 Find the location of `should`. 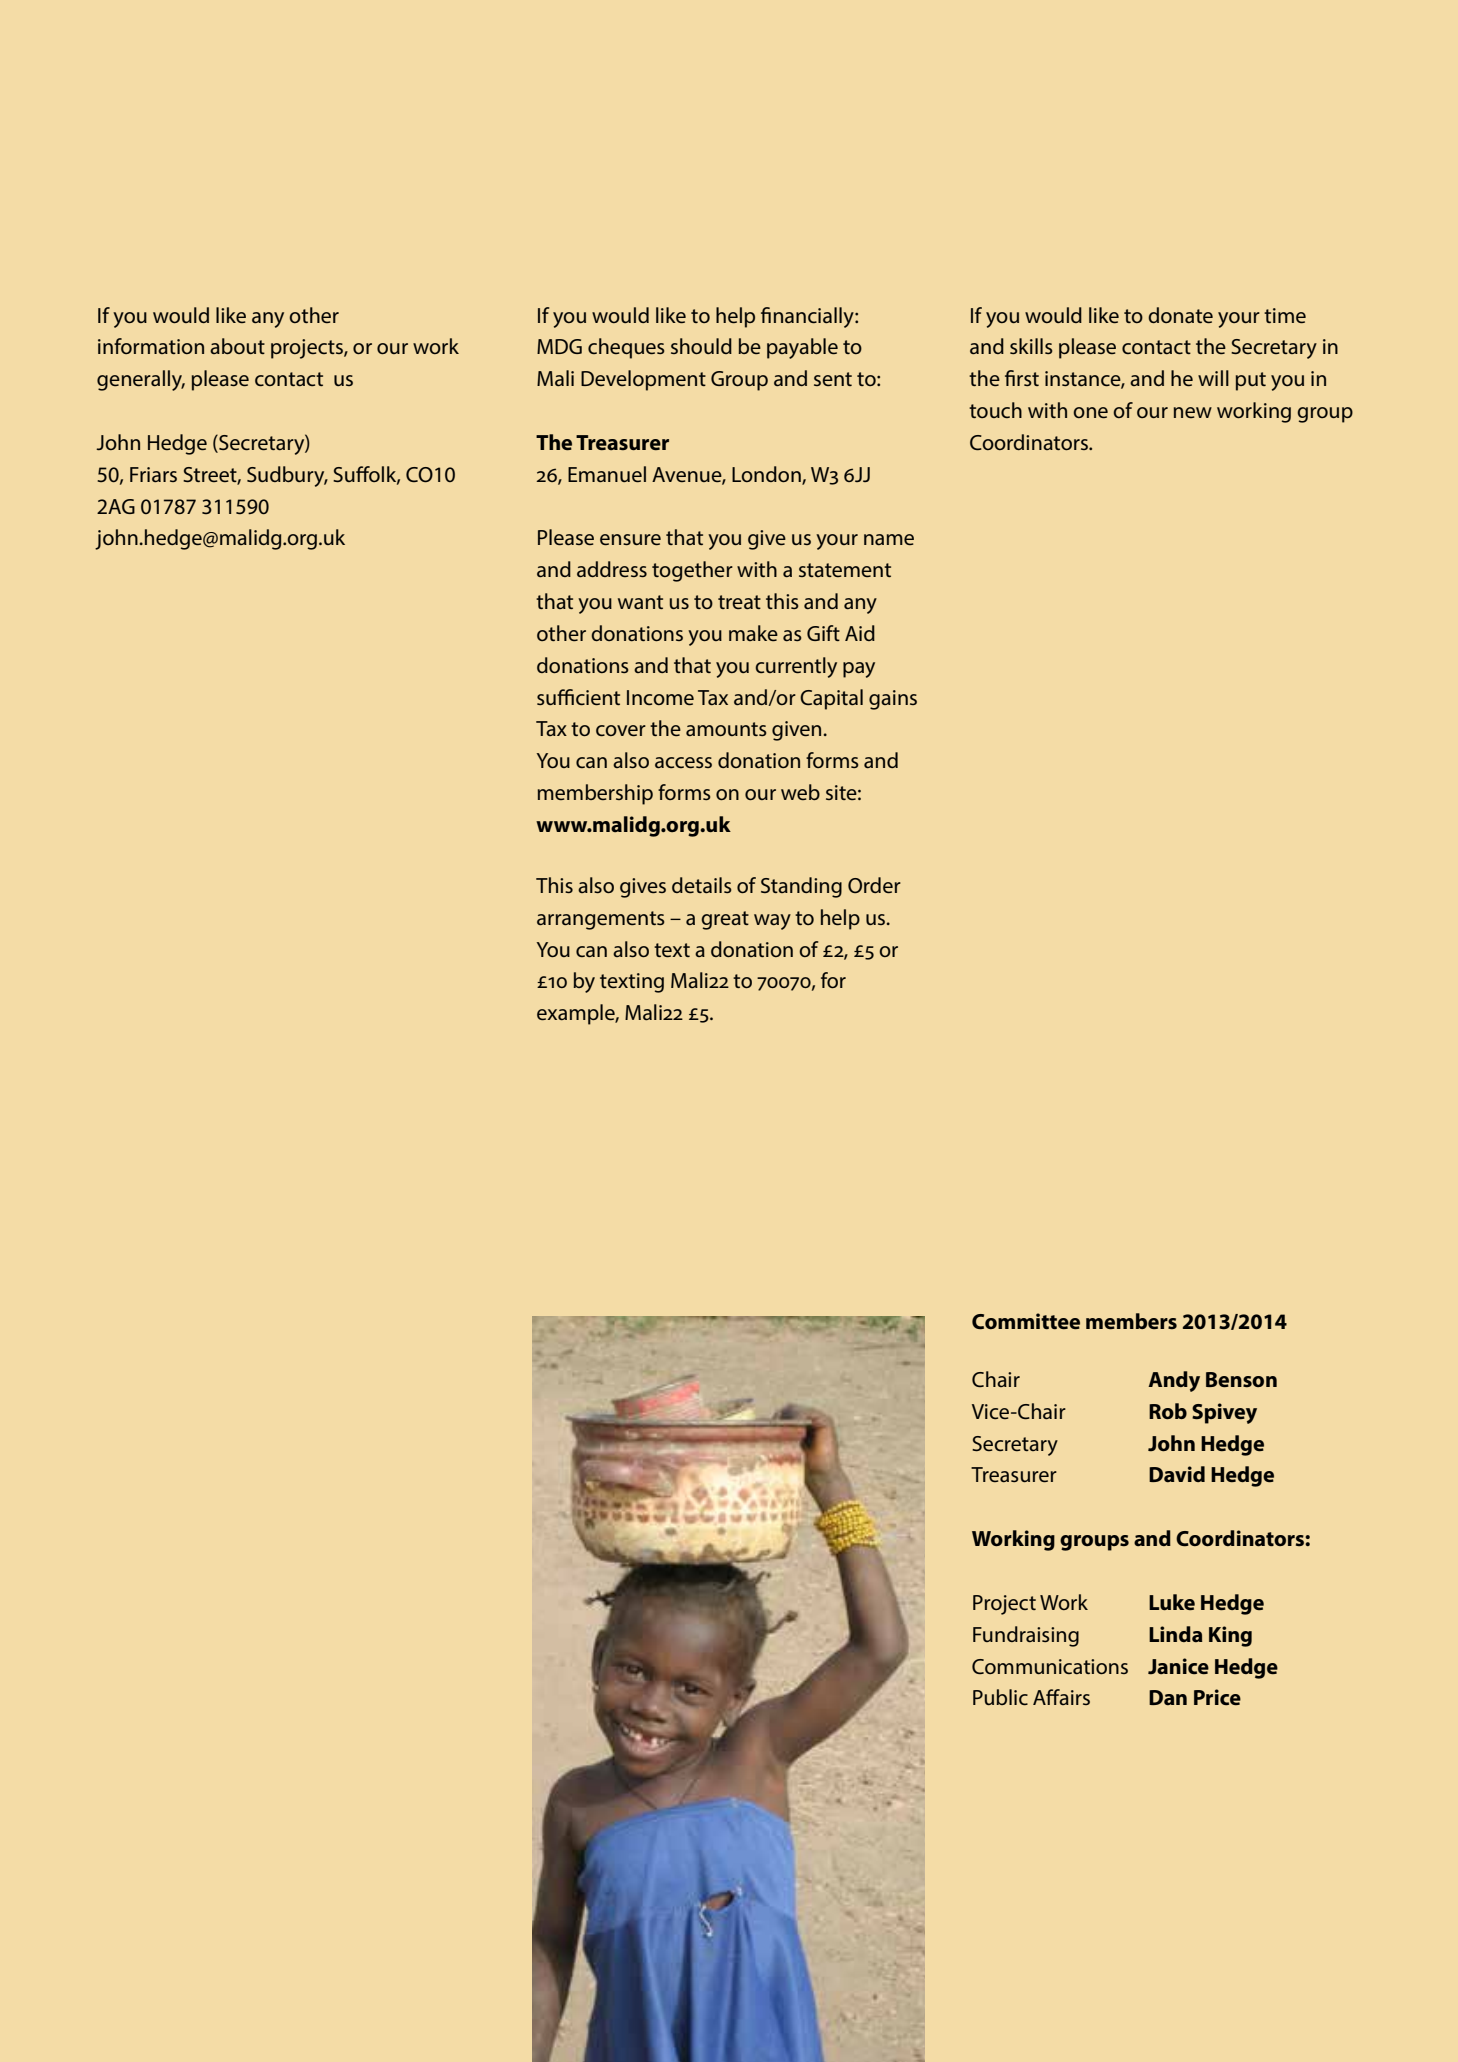

should is located at coordinates (701, 346).
